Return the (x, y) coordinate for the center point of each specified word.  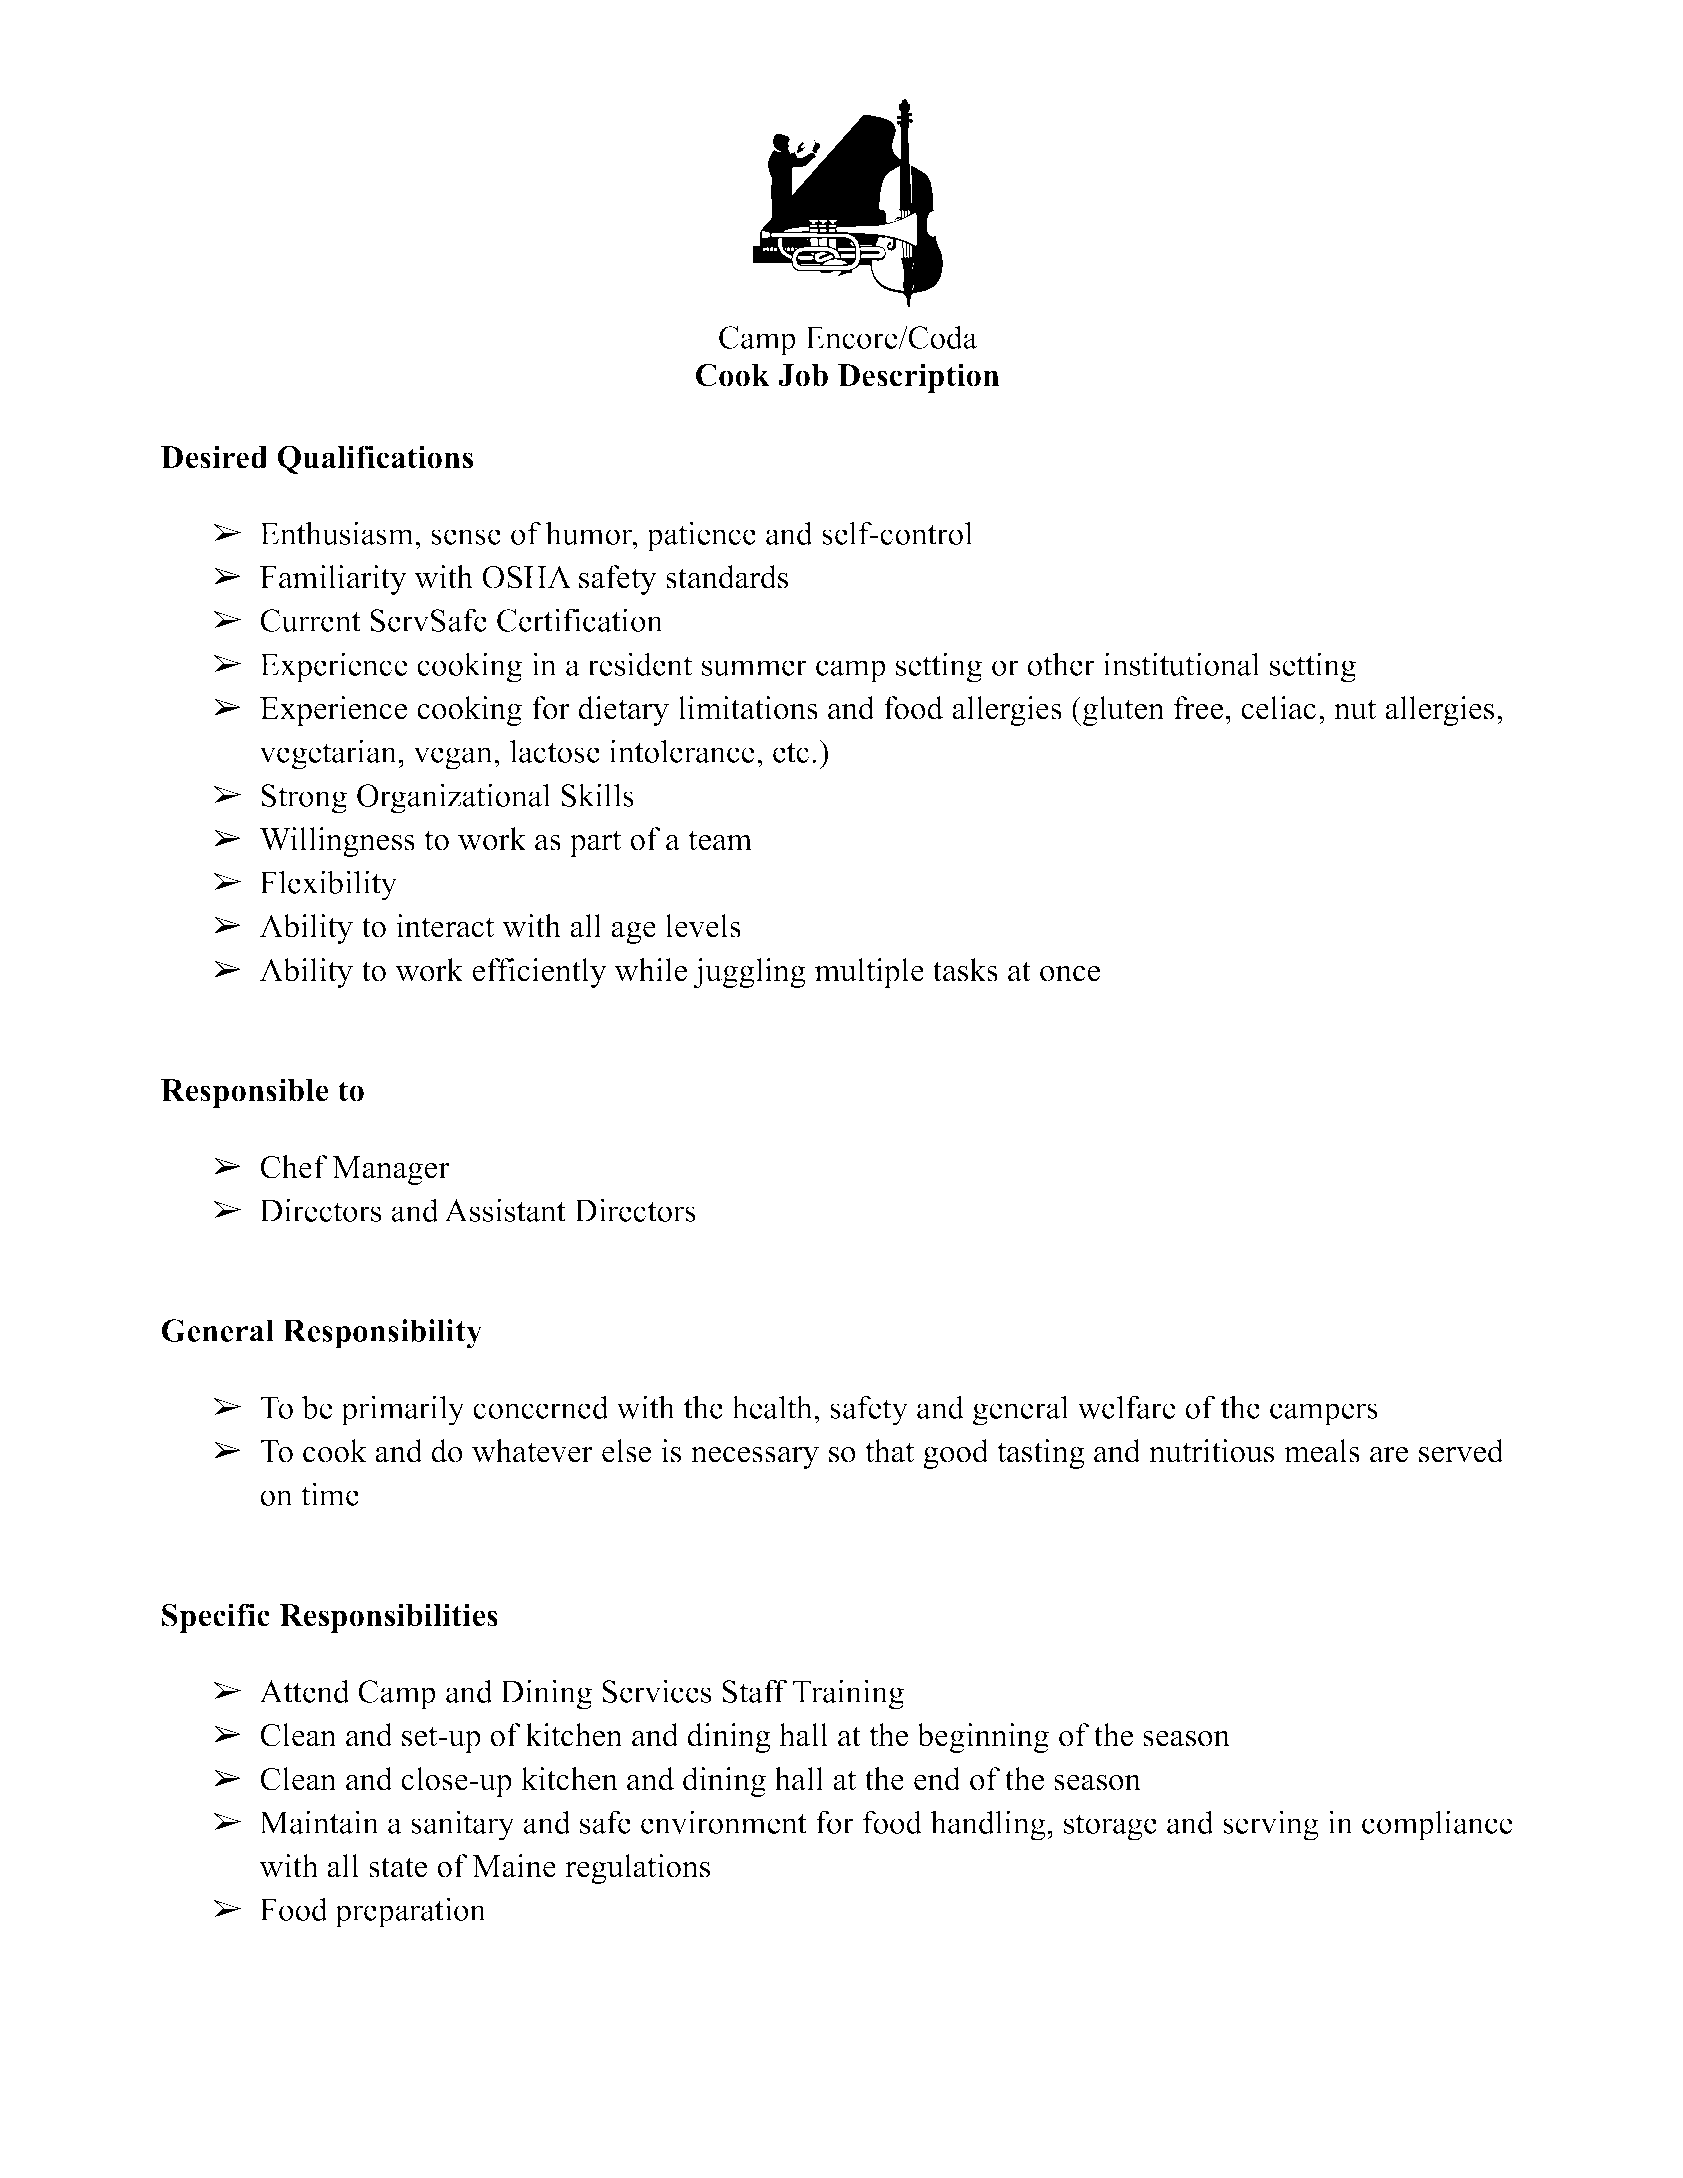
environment (724, 1822)
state (398, 1867)
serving (1271, 1825)
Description (919, 378)
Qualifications (375, 459)
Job (803, 375)
